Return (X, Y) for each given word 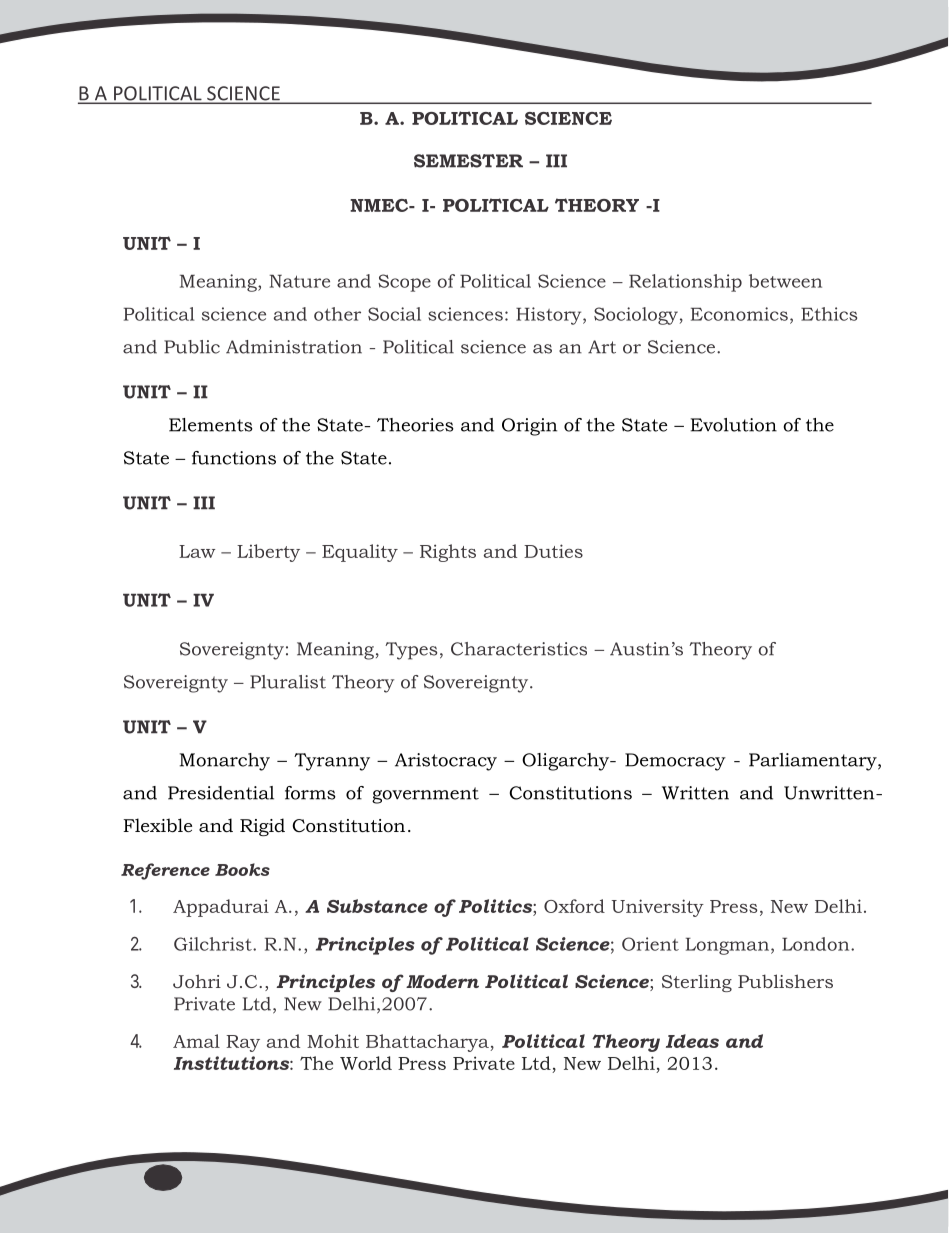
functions (234, 458)
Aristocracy (446, 762)
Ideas (692, 1041)
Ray (243, 1043)
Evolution (734, 425)
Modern (442, 981)
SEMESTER (468, 161)
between (785, 281)
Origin (529, 427)
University (658, 908)
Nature (299, 281)
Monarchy (224, 762)
